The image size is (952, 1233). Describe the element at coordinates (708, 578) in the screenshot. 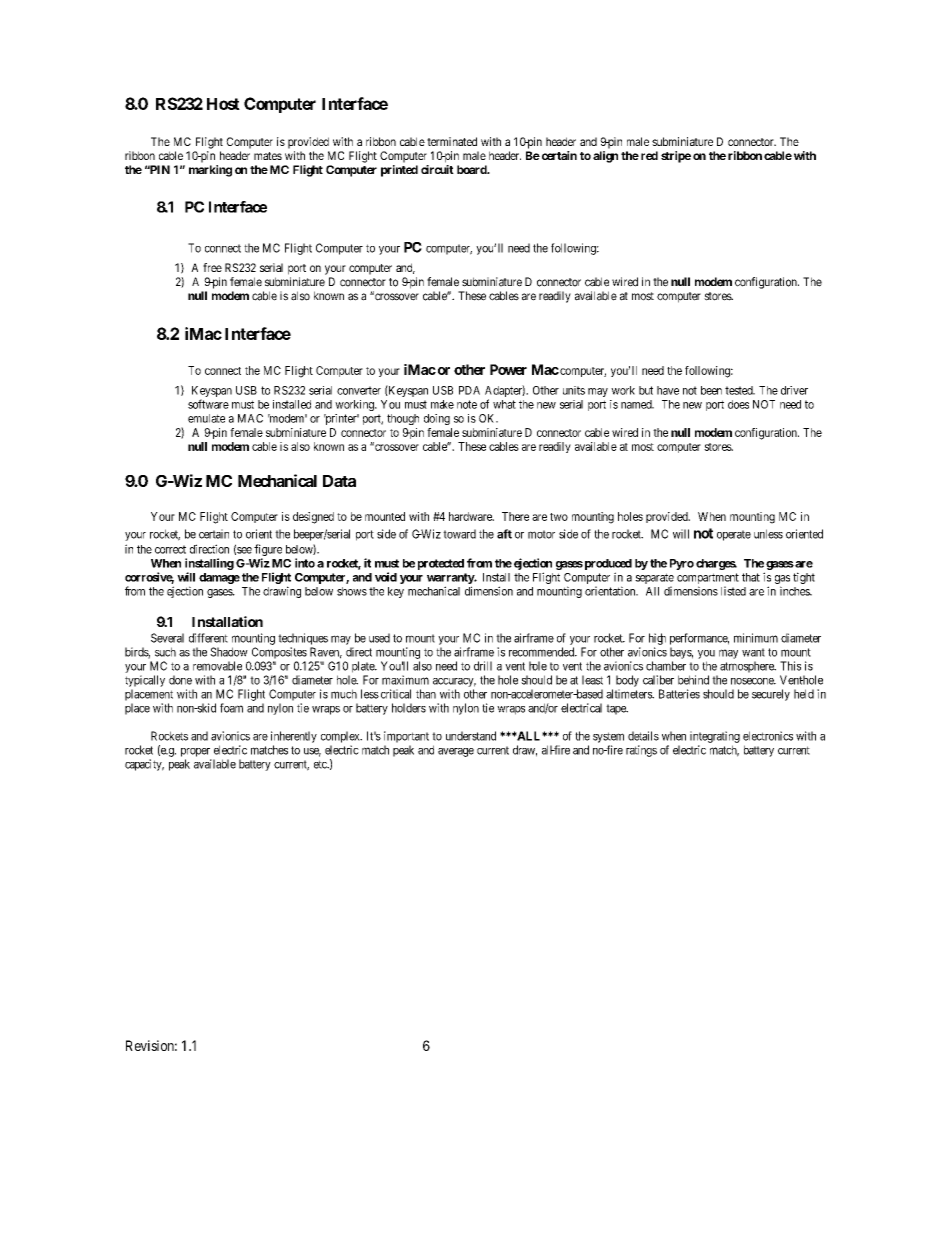

I see `compartment` at that location.
